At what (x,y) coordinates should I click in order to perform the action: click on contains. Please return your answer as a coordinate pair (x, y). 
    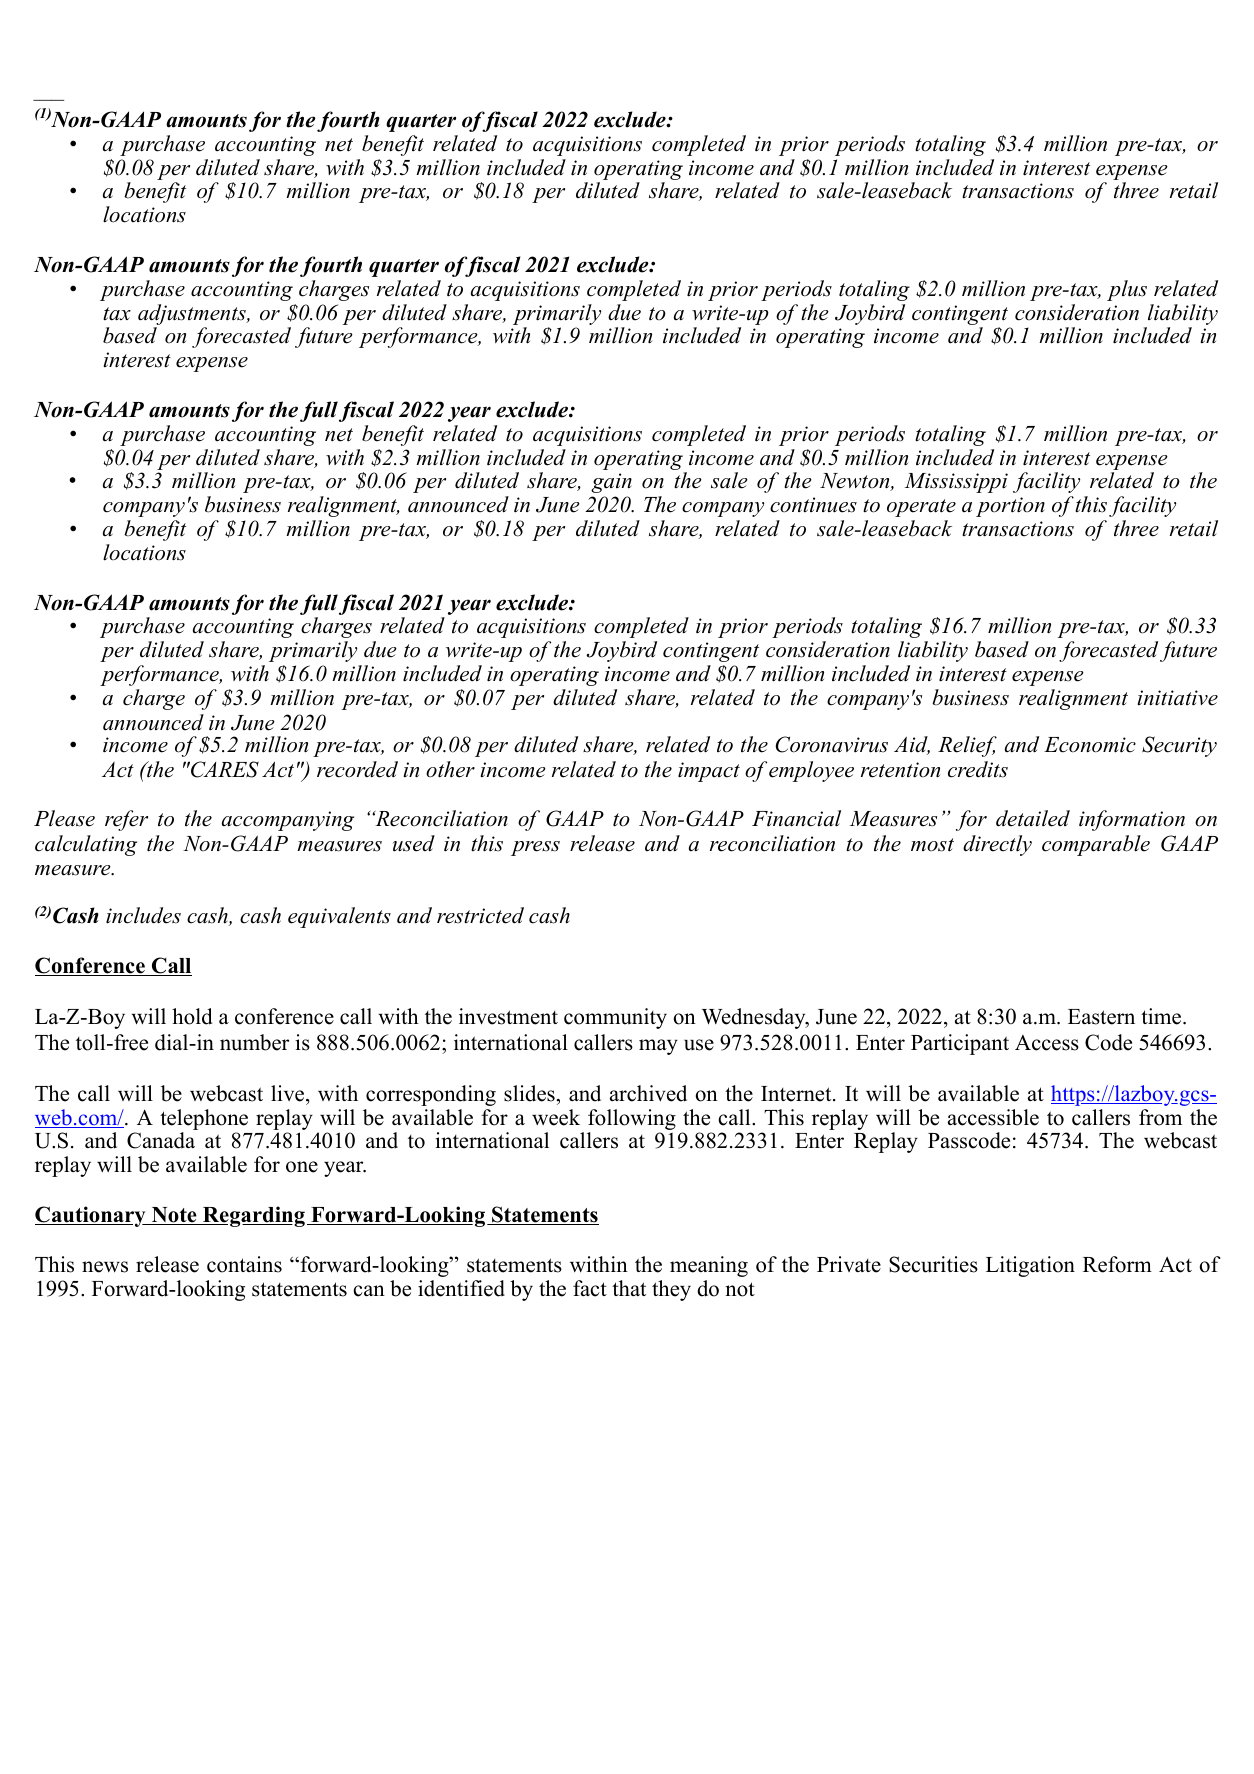
    Looking at the image, I should click on (244, 1264).
